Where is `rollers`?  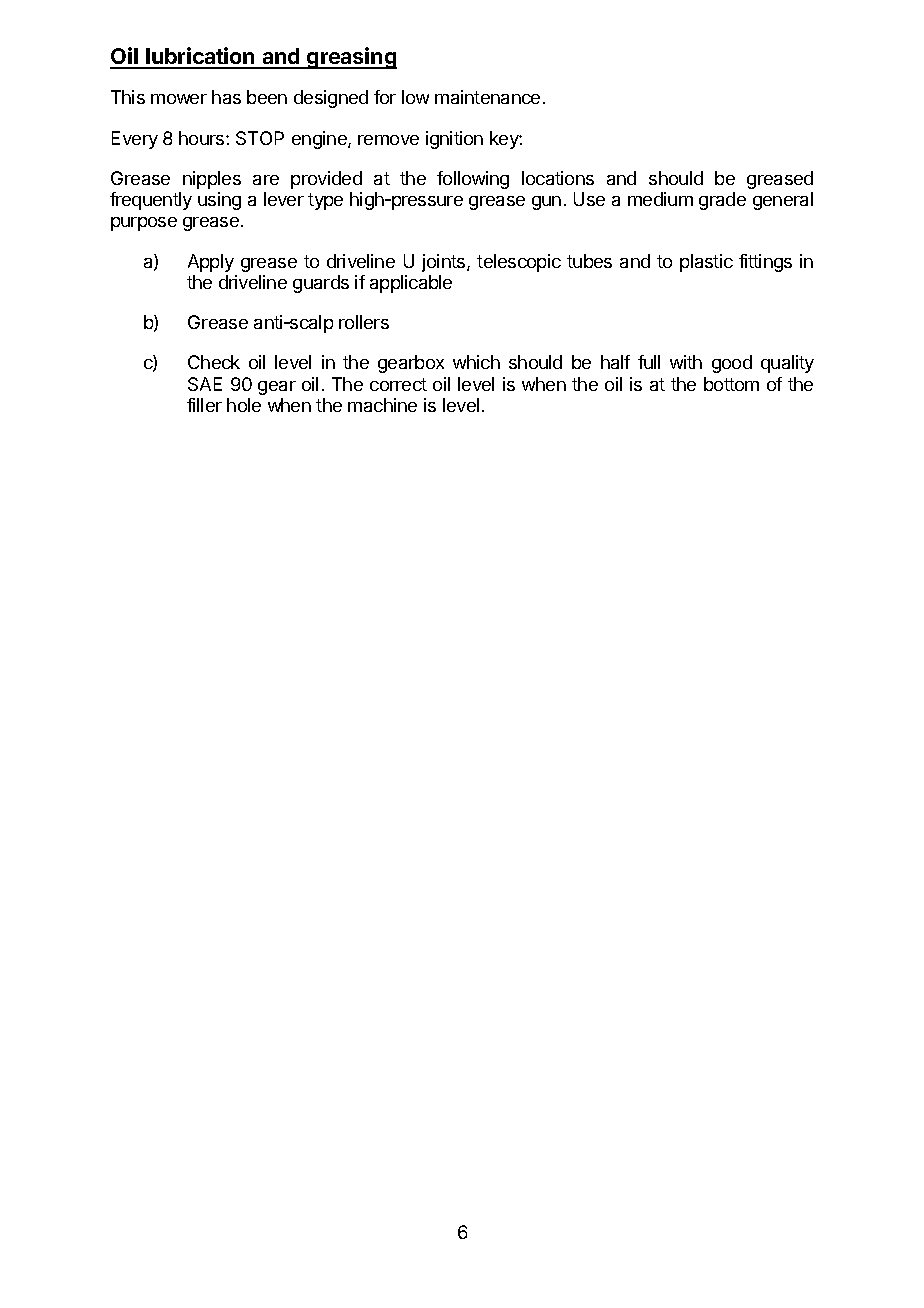 rollers is located at coordinates (364, 322).
